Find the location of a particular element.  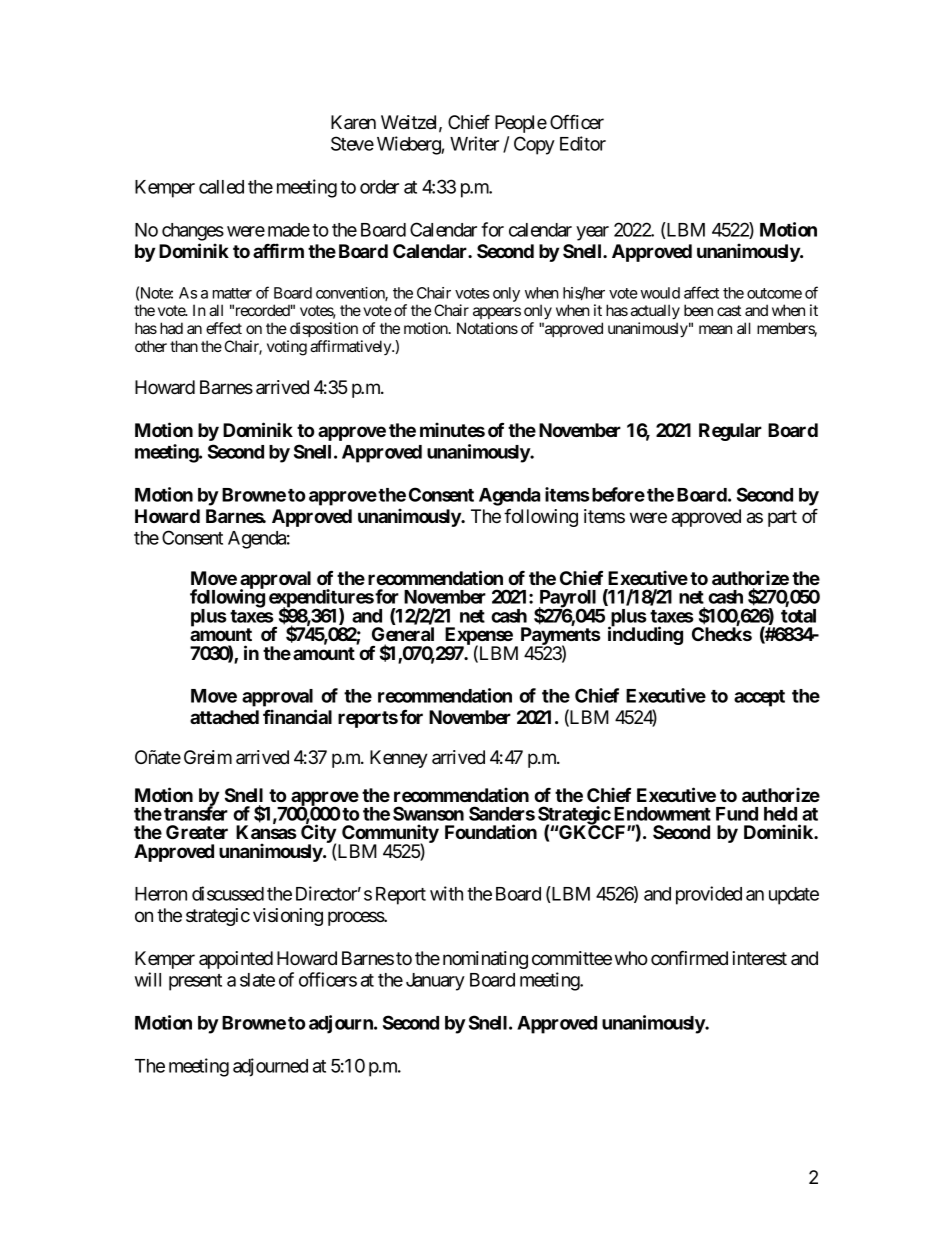

Writer is located at coordinates (474, 143).
